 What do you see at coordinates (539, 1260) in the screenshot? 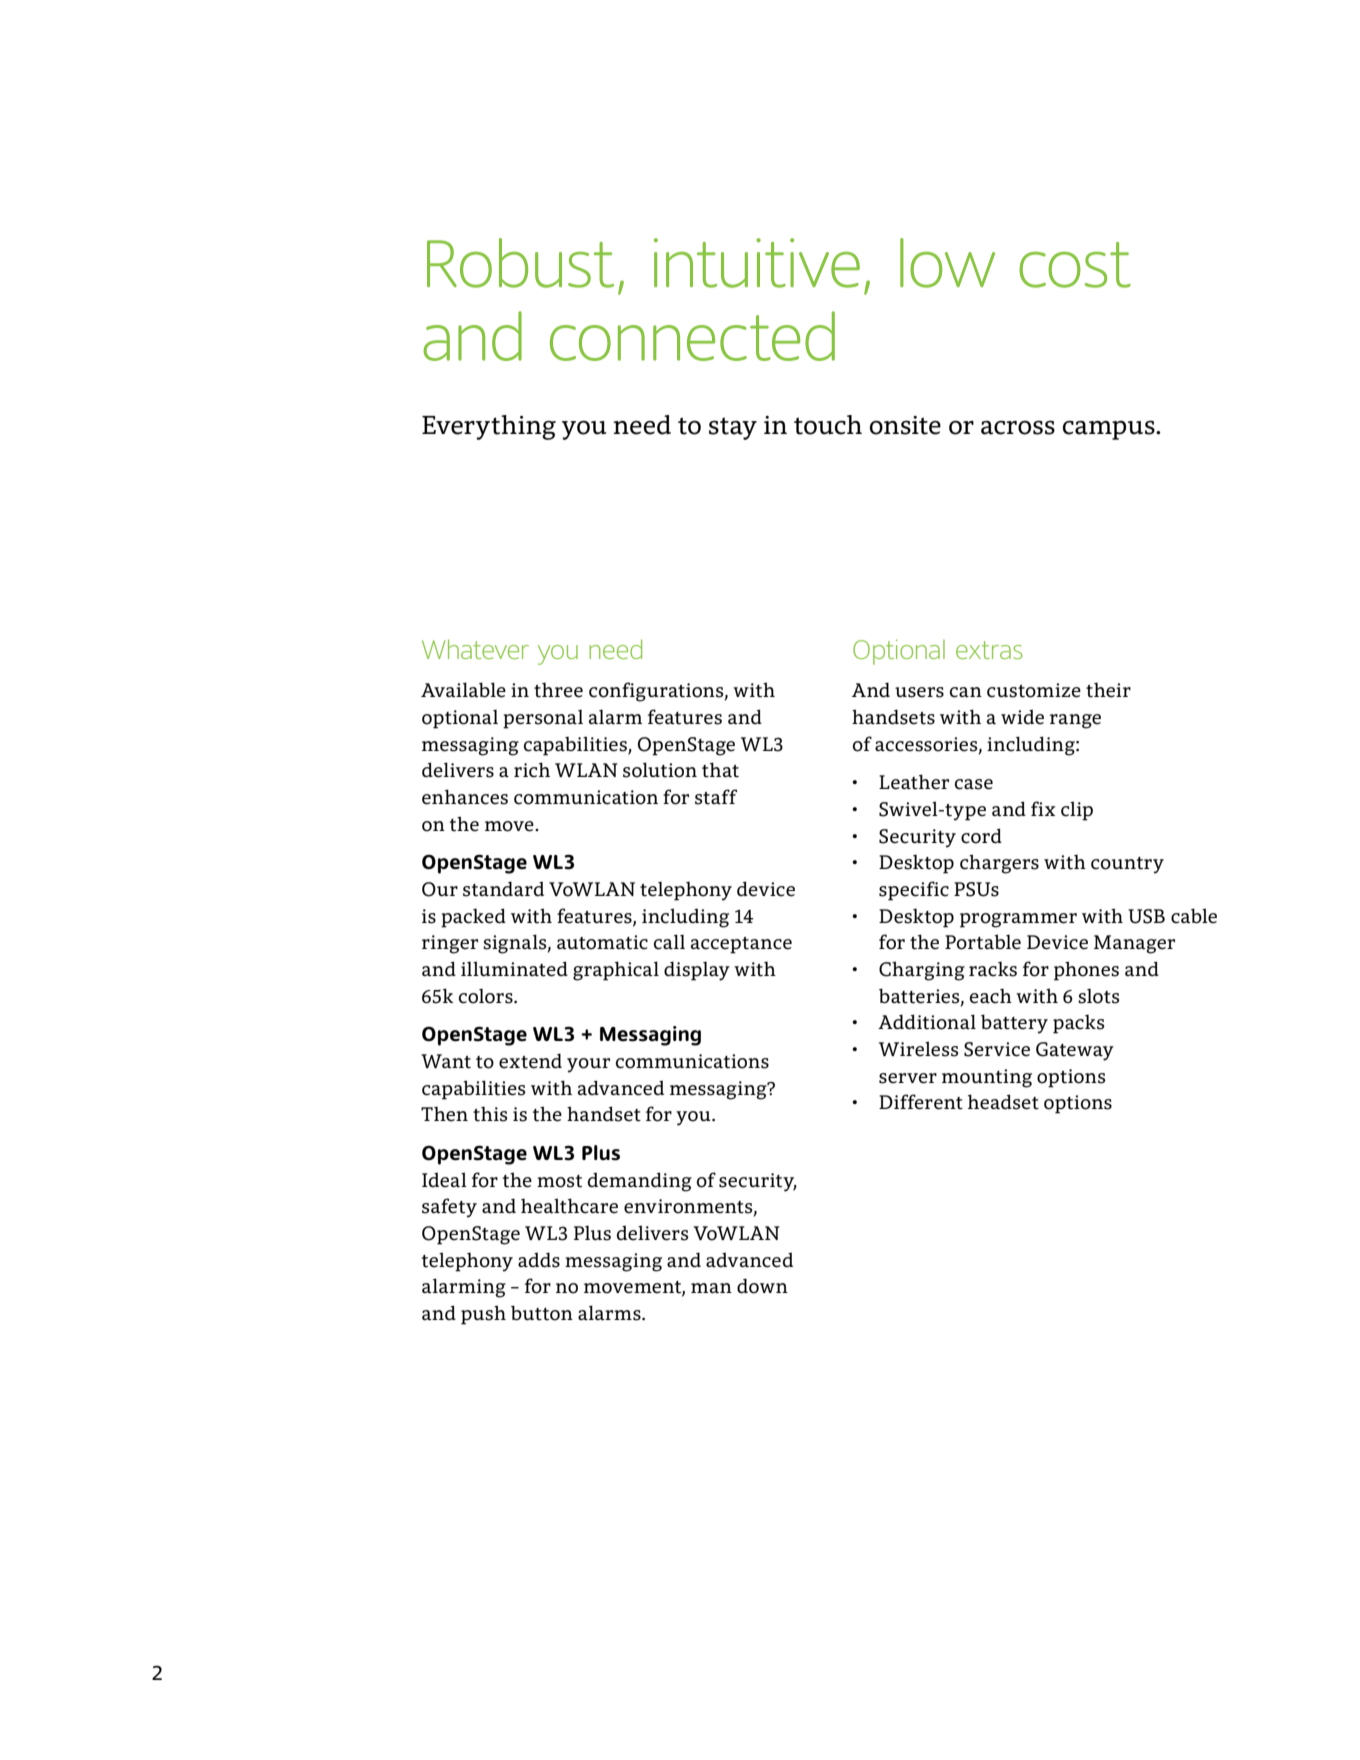
I see `adds` at bounding box center [539, 1260].
